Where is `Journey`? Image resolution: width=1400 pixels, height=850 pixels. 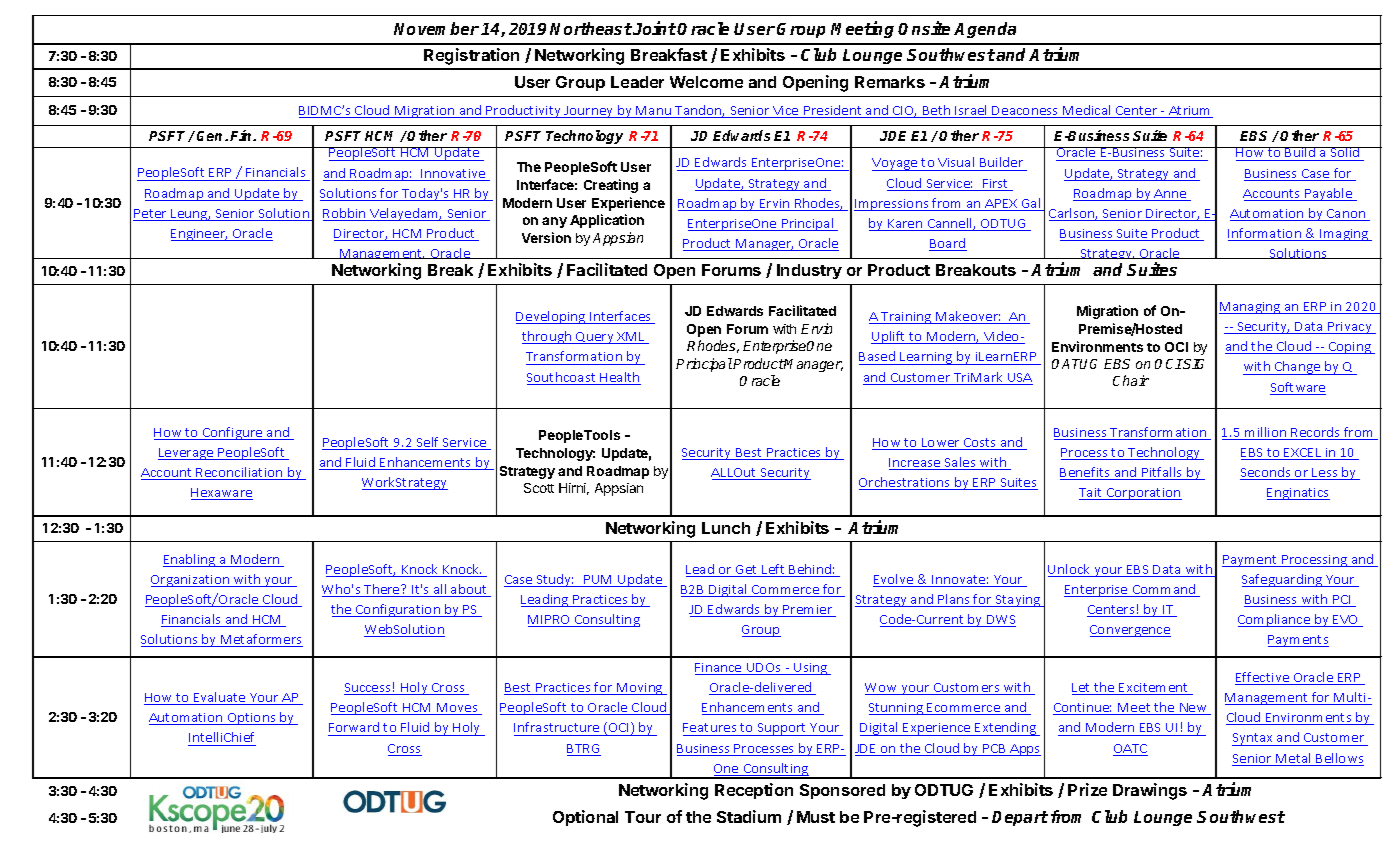 Journey is located at coordinates (589, 112).
